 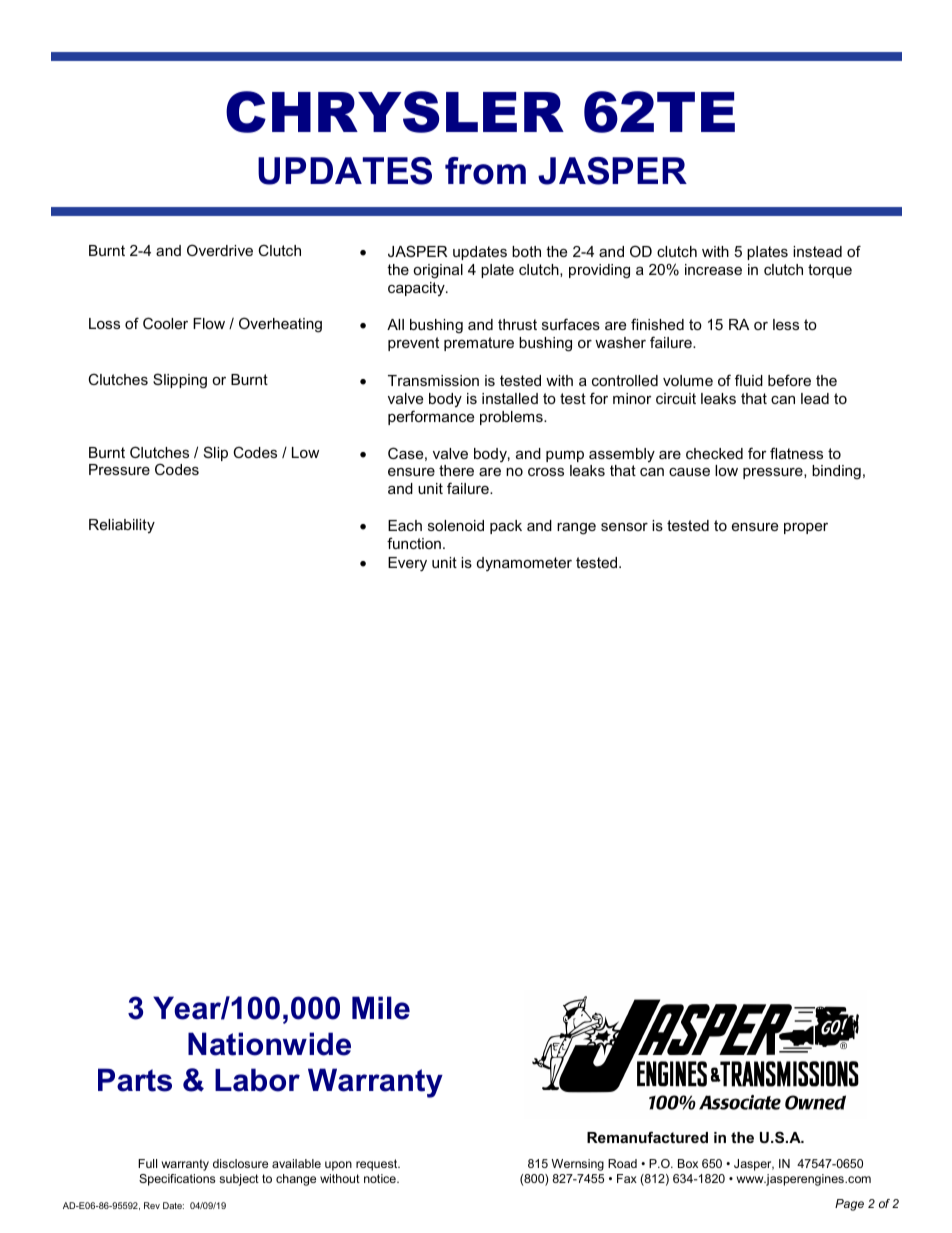 What do you see at coordinates (122, 526) in the screenshot?
I see `Reliability` at bounding box center [122, 526].
